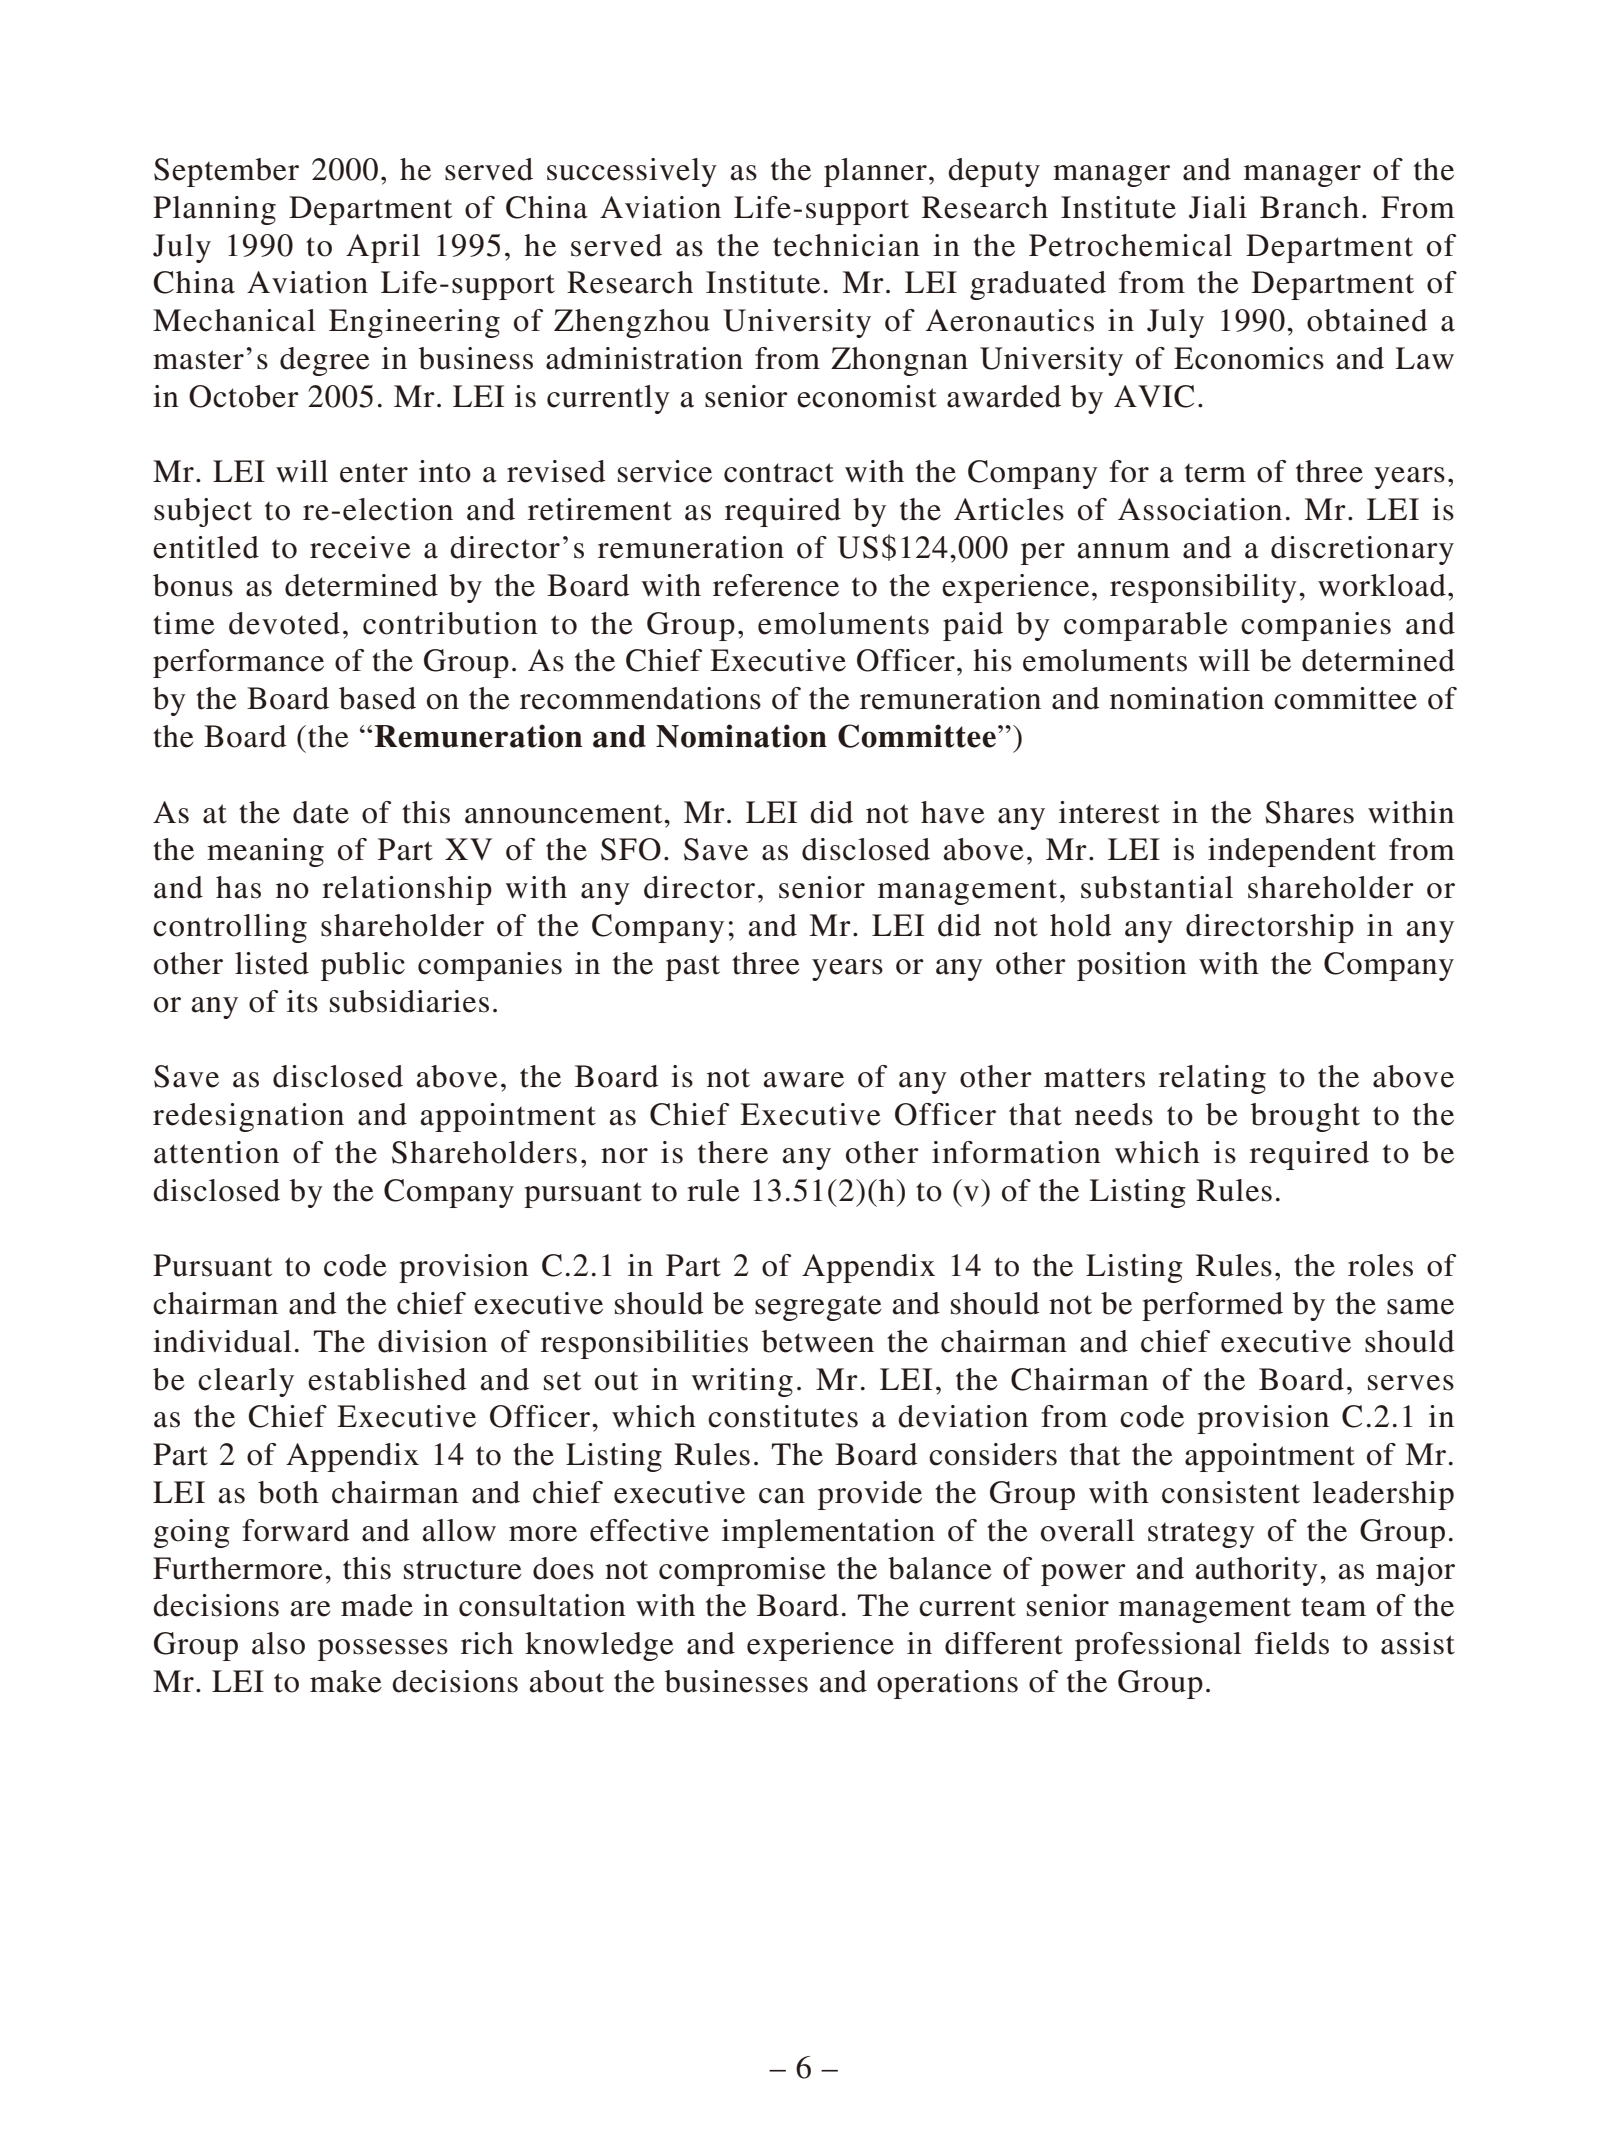 Image resolution: width=1608 pixels, height=2143 pixels. What do you see at coordinates (363, 966) in the page?
I see `public` at bounding box center [363, 966].
